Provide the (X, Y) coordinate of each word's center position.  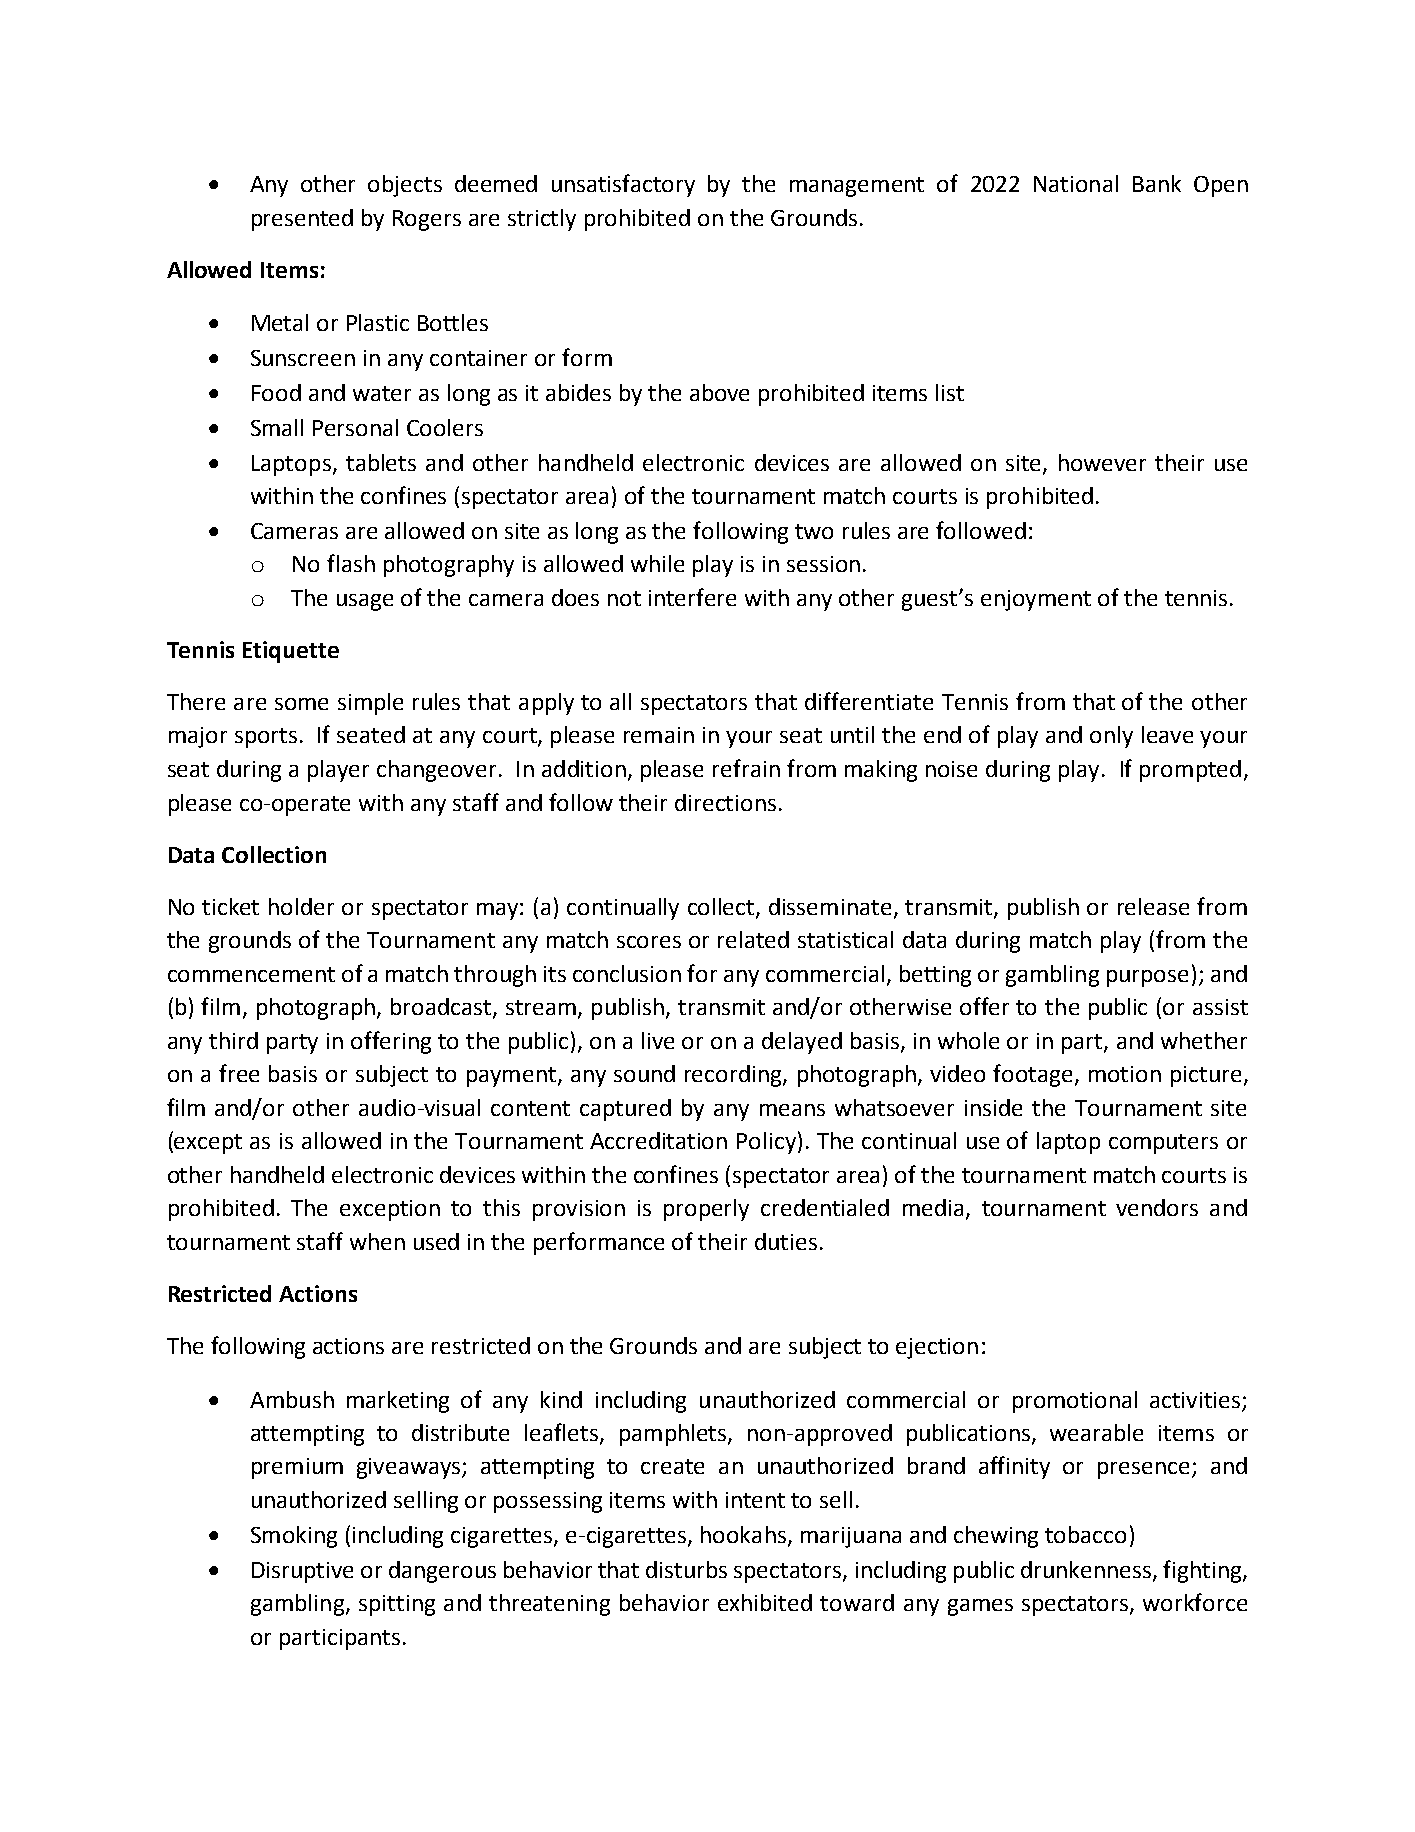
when (377, 1241)
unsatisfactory (623, 185)
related (753, 939)
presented (302, 220)
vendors (1157, 1207)
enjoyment (1036, 600)
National (1076, 183)
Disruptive (302, 1572)
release (1153, 906)
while (657, 563)
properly (706, 1210)
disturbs (686, 1569)
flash (351, 563)
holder (301, 906)
